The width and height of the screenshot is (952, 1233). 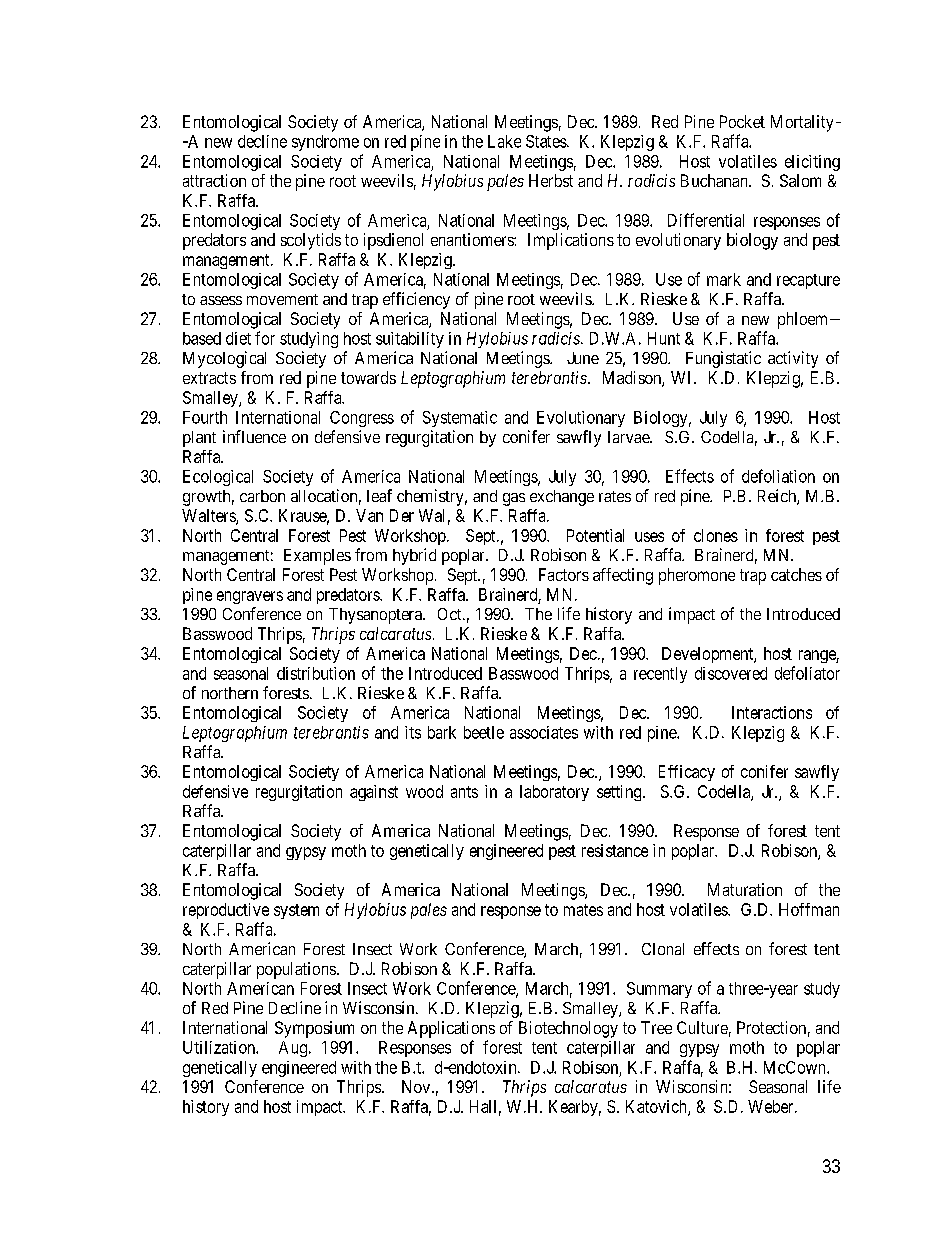 What do you see at coordinates (793, 359) in the screenshot?
I see `activity` at bounding box center [793, 359].
